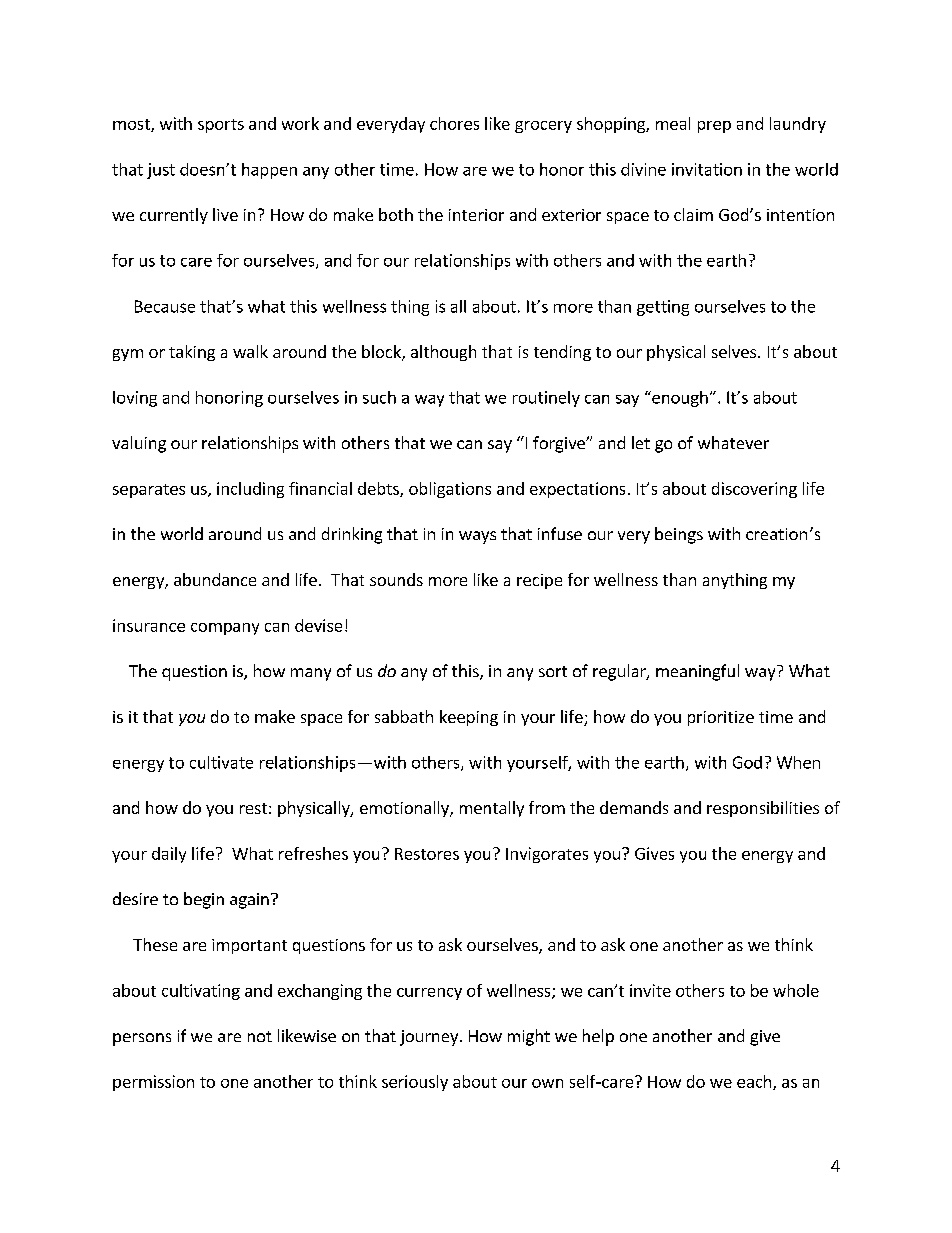 The width and height of the screenshot is (952, 1233). I want to click on daily, so click(169, 855).
